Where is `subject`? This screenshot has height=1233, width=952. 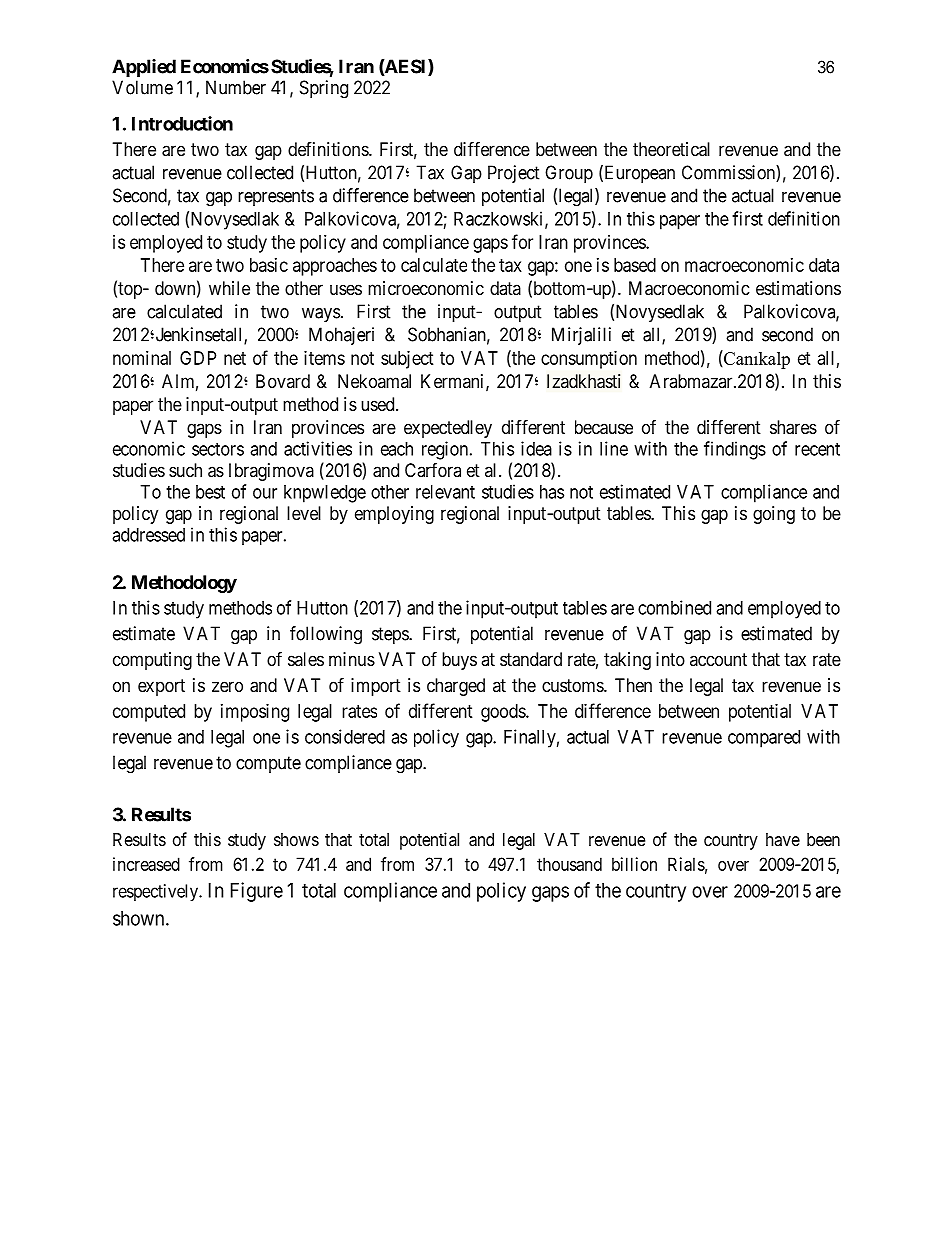 subject is located at coordinates (407, 360).
